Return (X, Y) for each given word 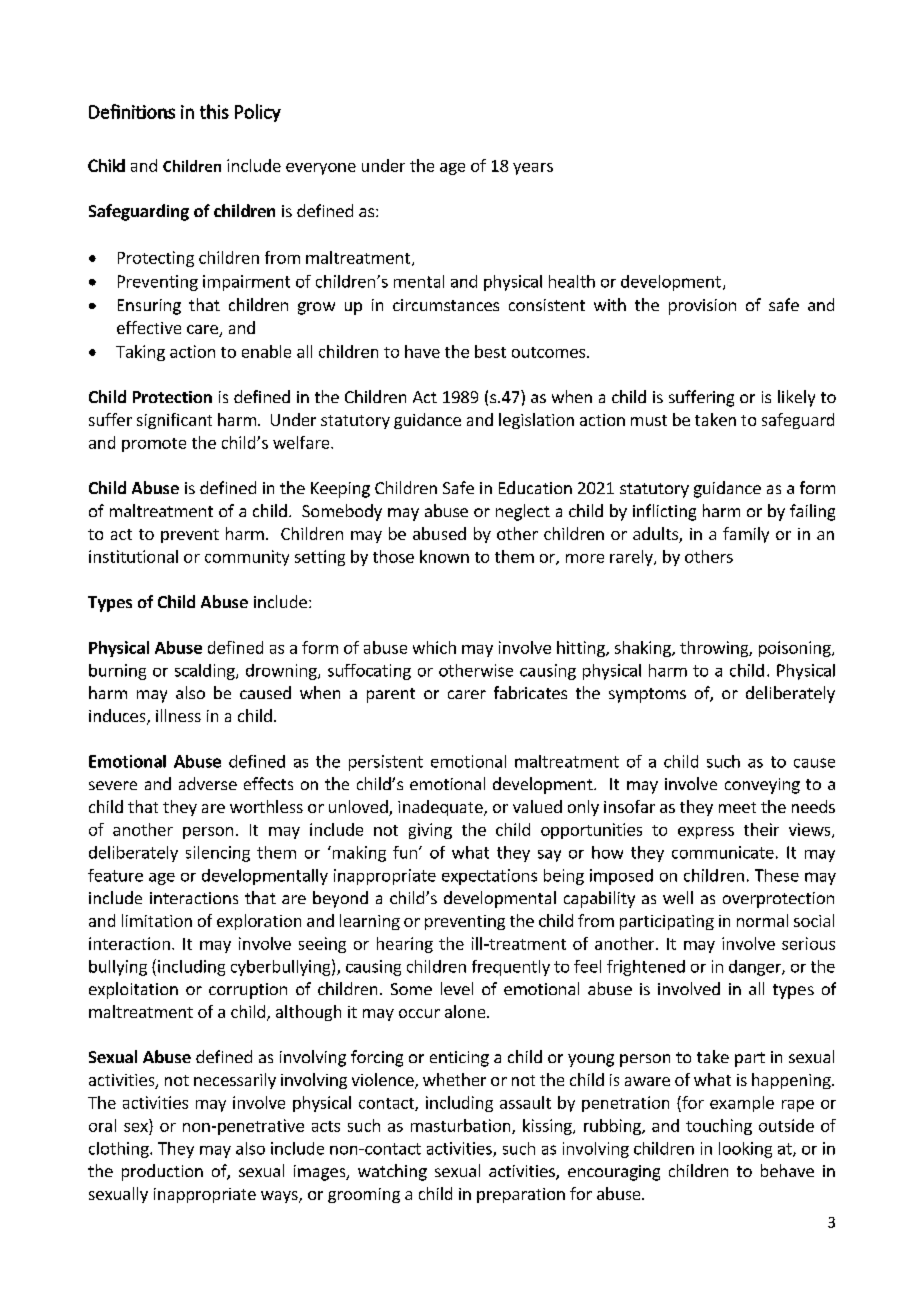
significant (174, 421)
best (490, 351)
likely (796, 398)
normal (762, 920)
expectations (489, 877)
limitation (157, 920)
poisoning (796, 649)
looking (745, 1150)
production (162, 1172)
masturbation (462, 1126)
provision (702, 307)
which (434, 647)
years (533, 169)
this (214, 111)
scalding (206, 672)
